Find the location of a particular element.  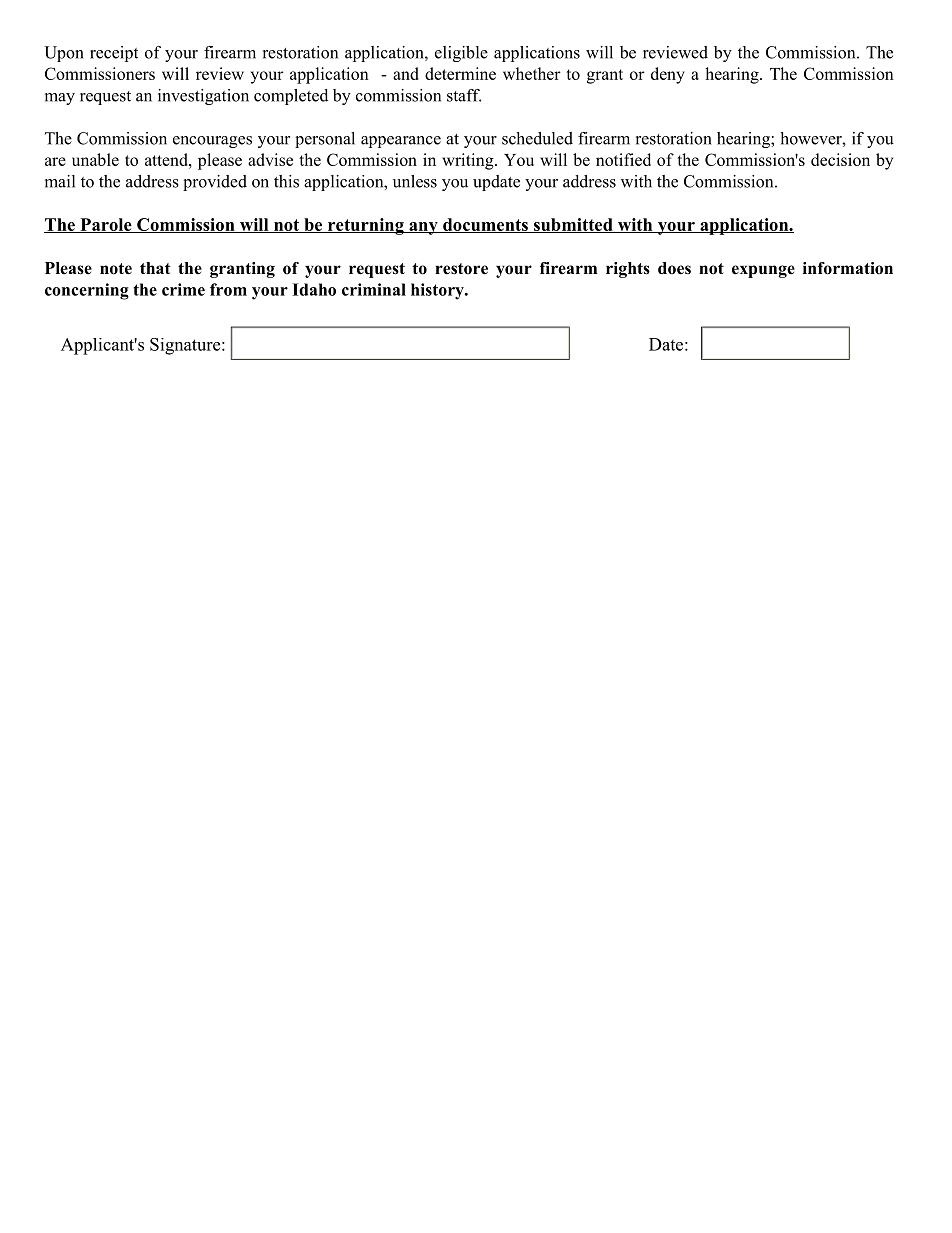

submitted is located at coordinates (573, 225).
